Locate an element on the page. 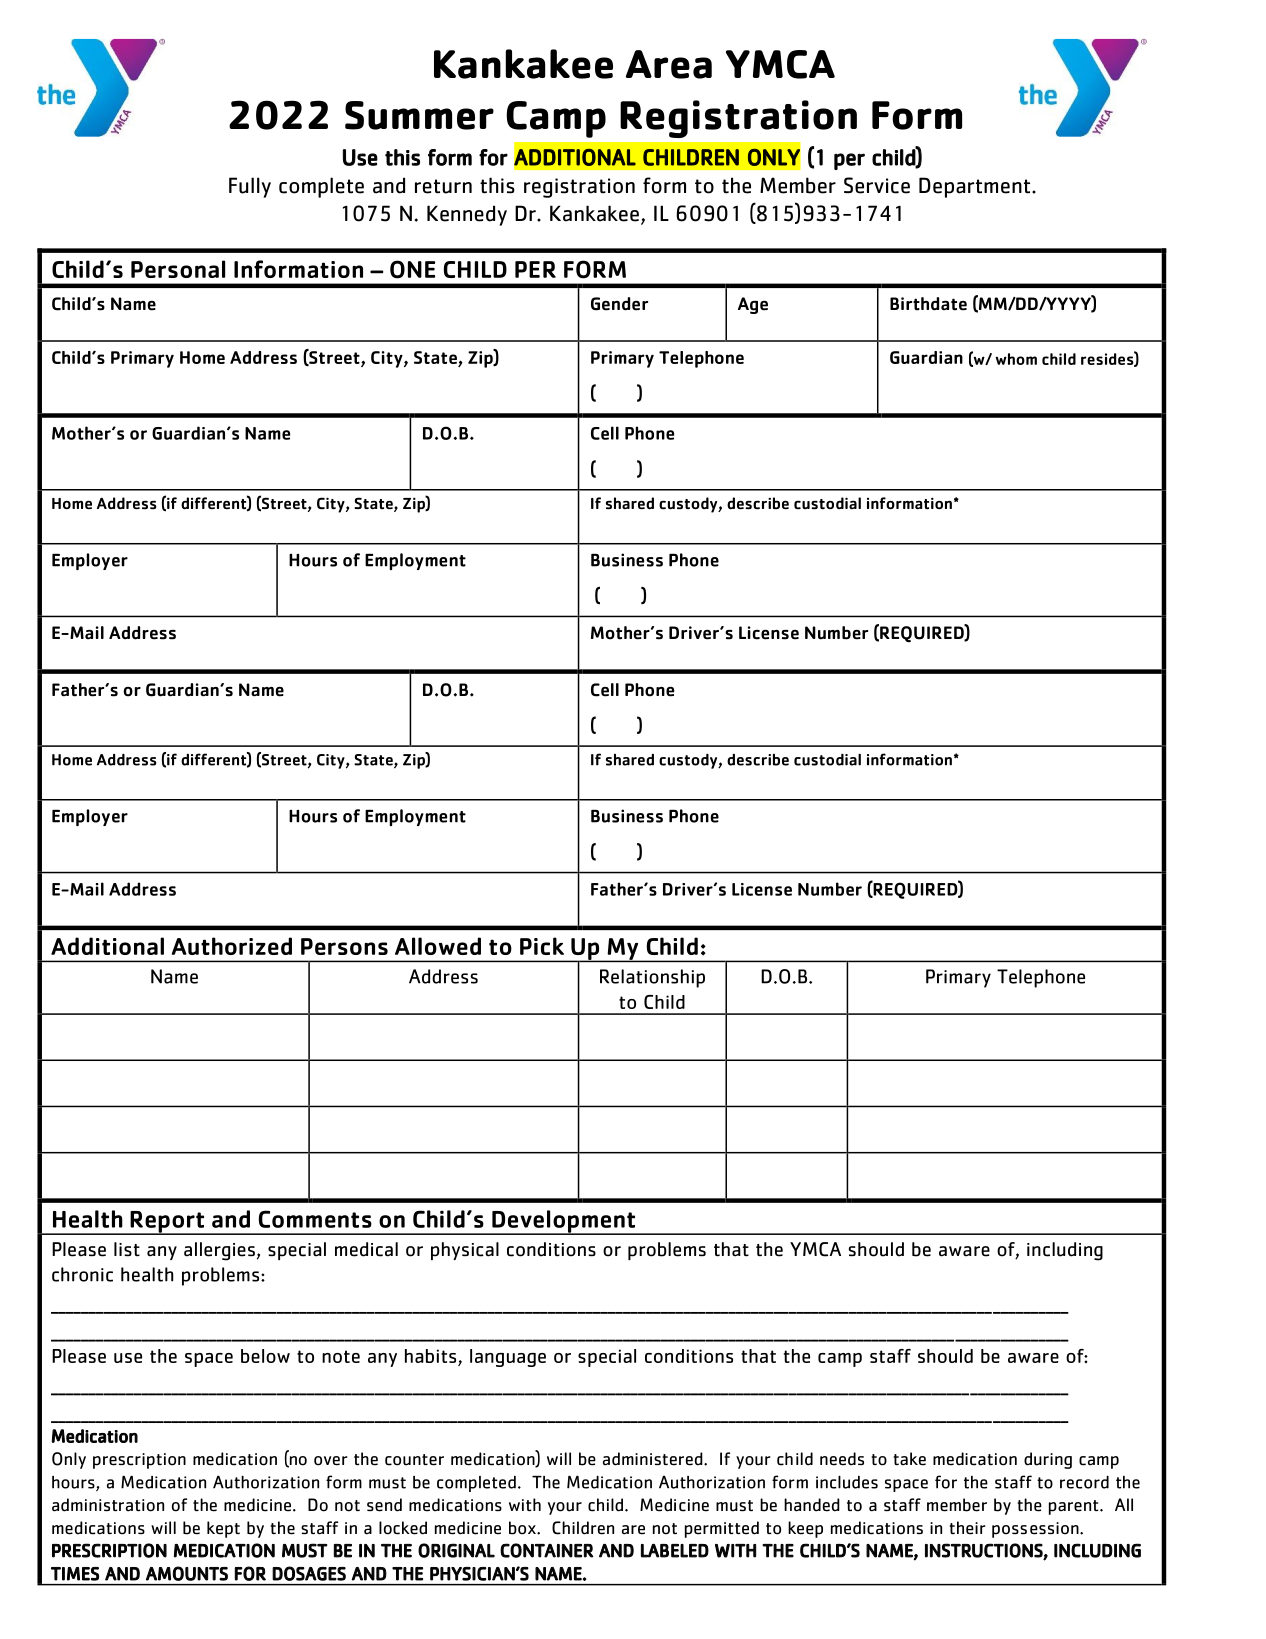 The image size is (1266, 1639). Fully is located at coordinates (250, 187).
